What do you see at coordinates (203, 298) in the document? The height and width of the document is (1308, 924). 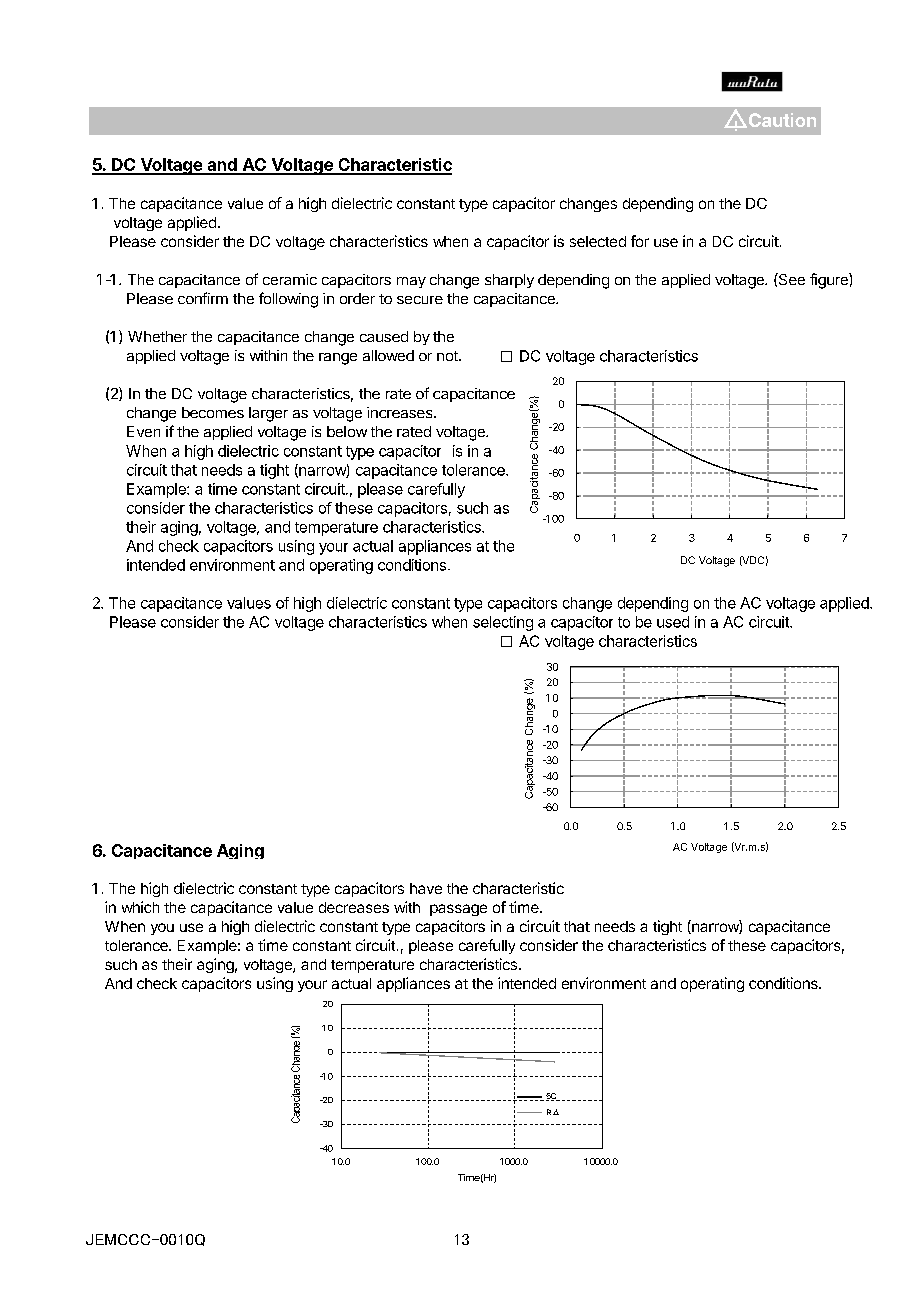 I see `confirm` at bounding box center [203, 298].
